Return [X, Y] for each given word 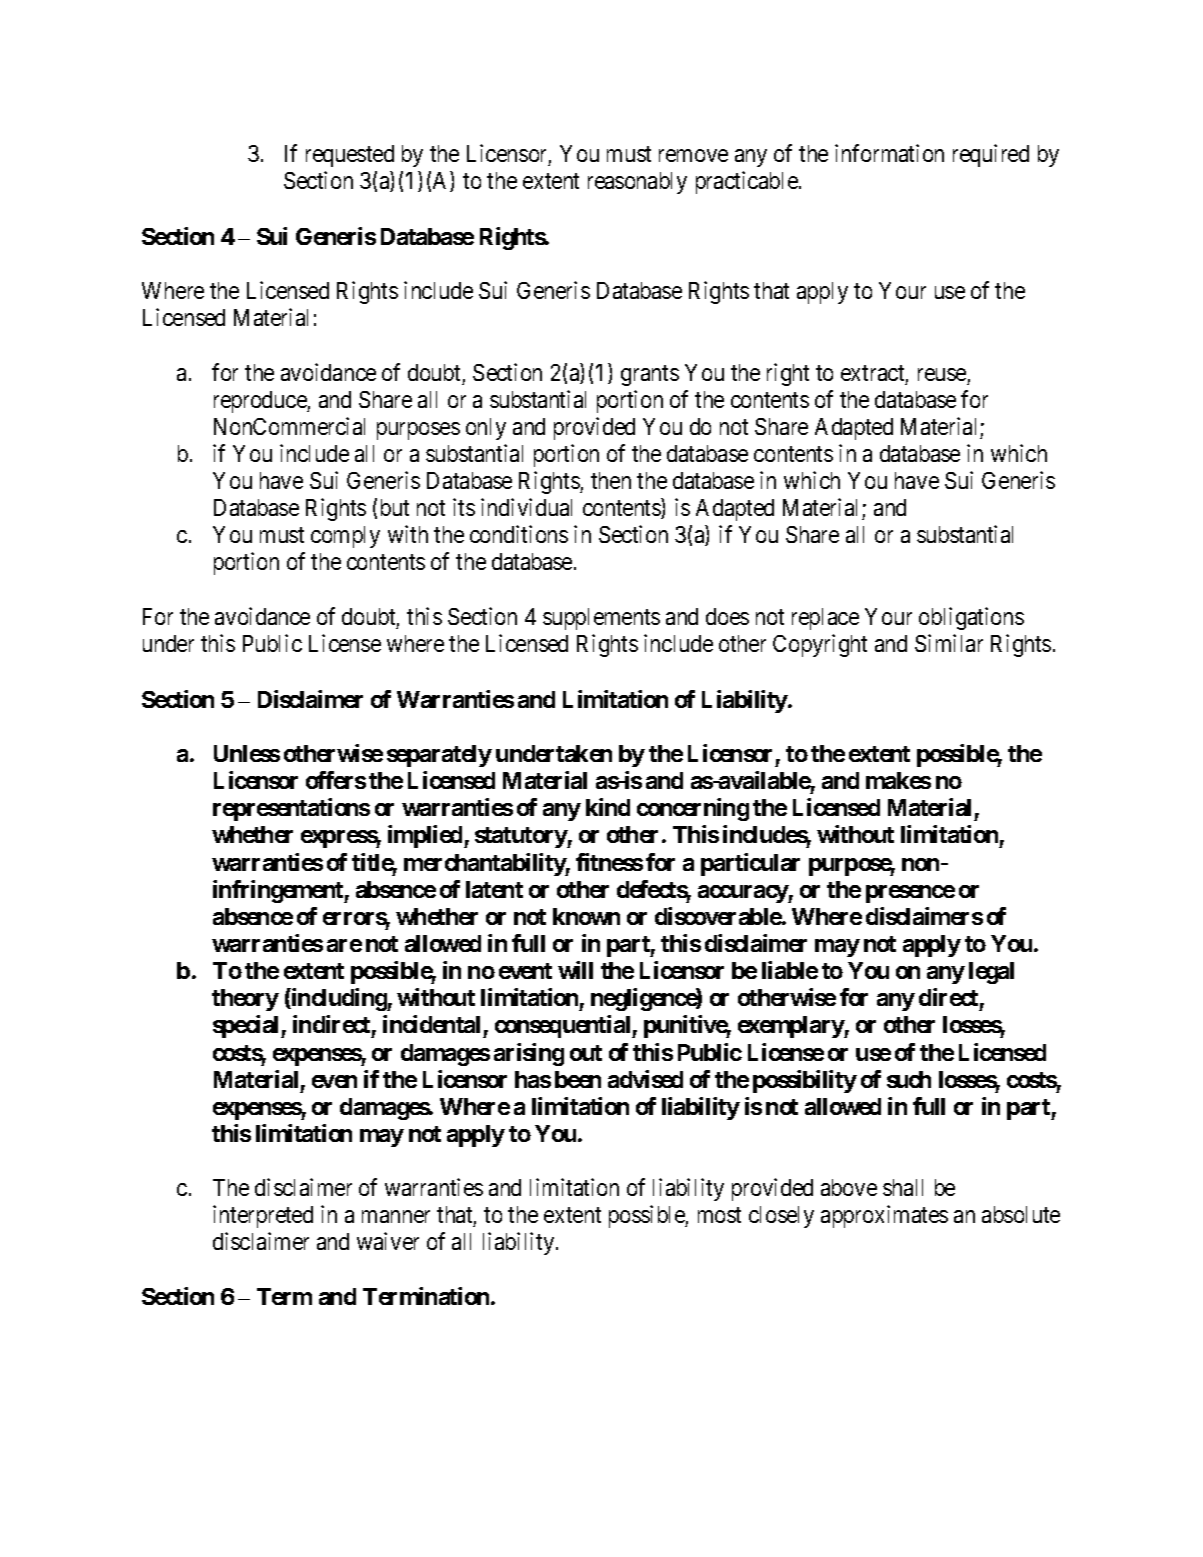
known [586, 916]
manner [396, 1216]
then [611, 480]
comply [345, 537]
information [889, 153]
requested [350, 156]
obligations [971, 618]
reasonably [637, 183]
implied [426, 836]
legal [991, 973]
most [719, 1215]
